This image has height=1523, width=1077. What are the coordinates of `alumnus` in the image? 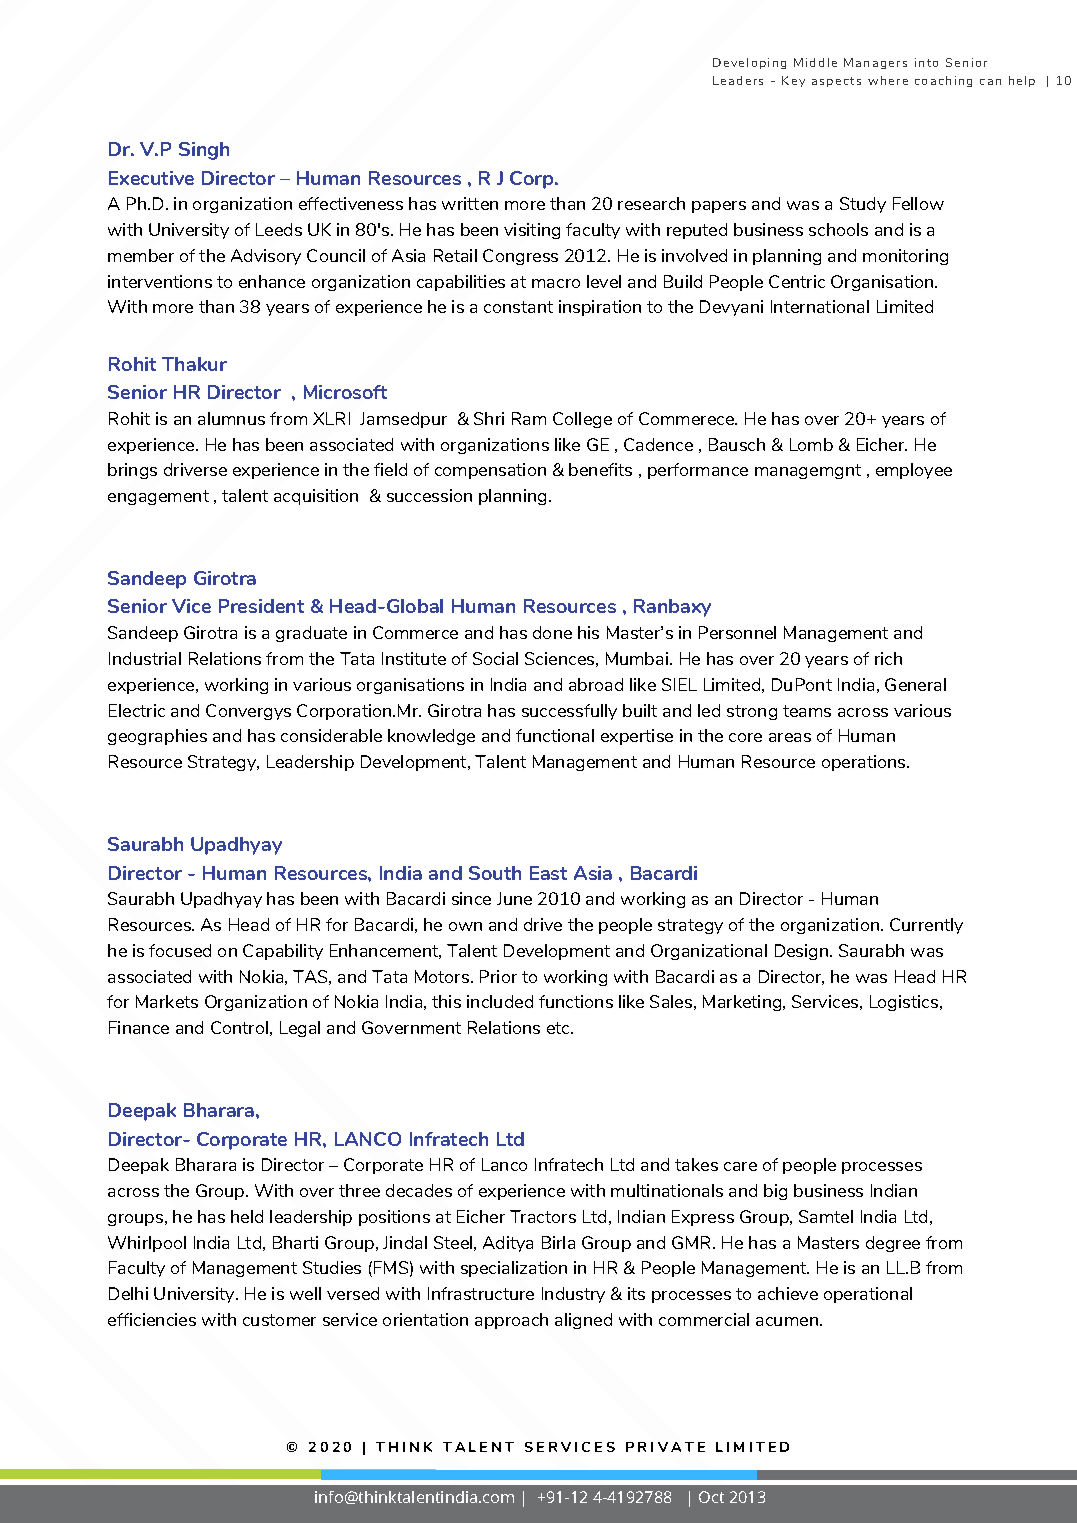 It's located at (231, 418).
